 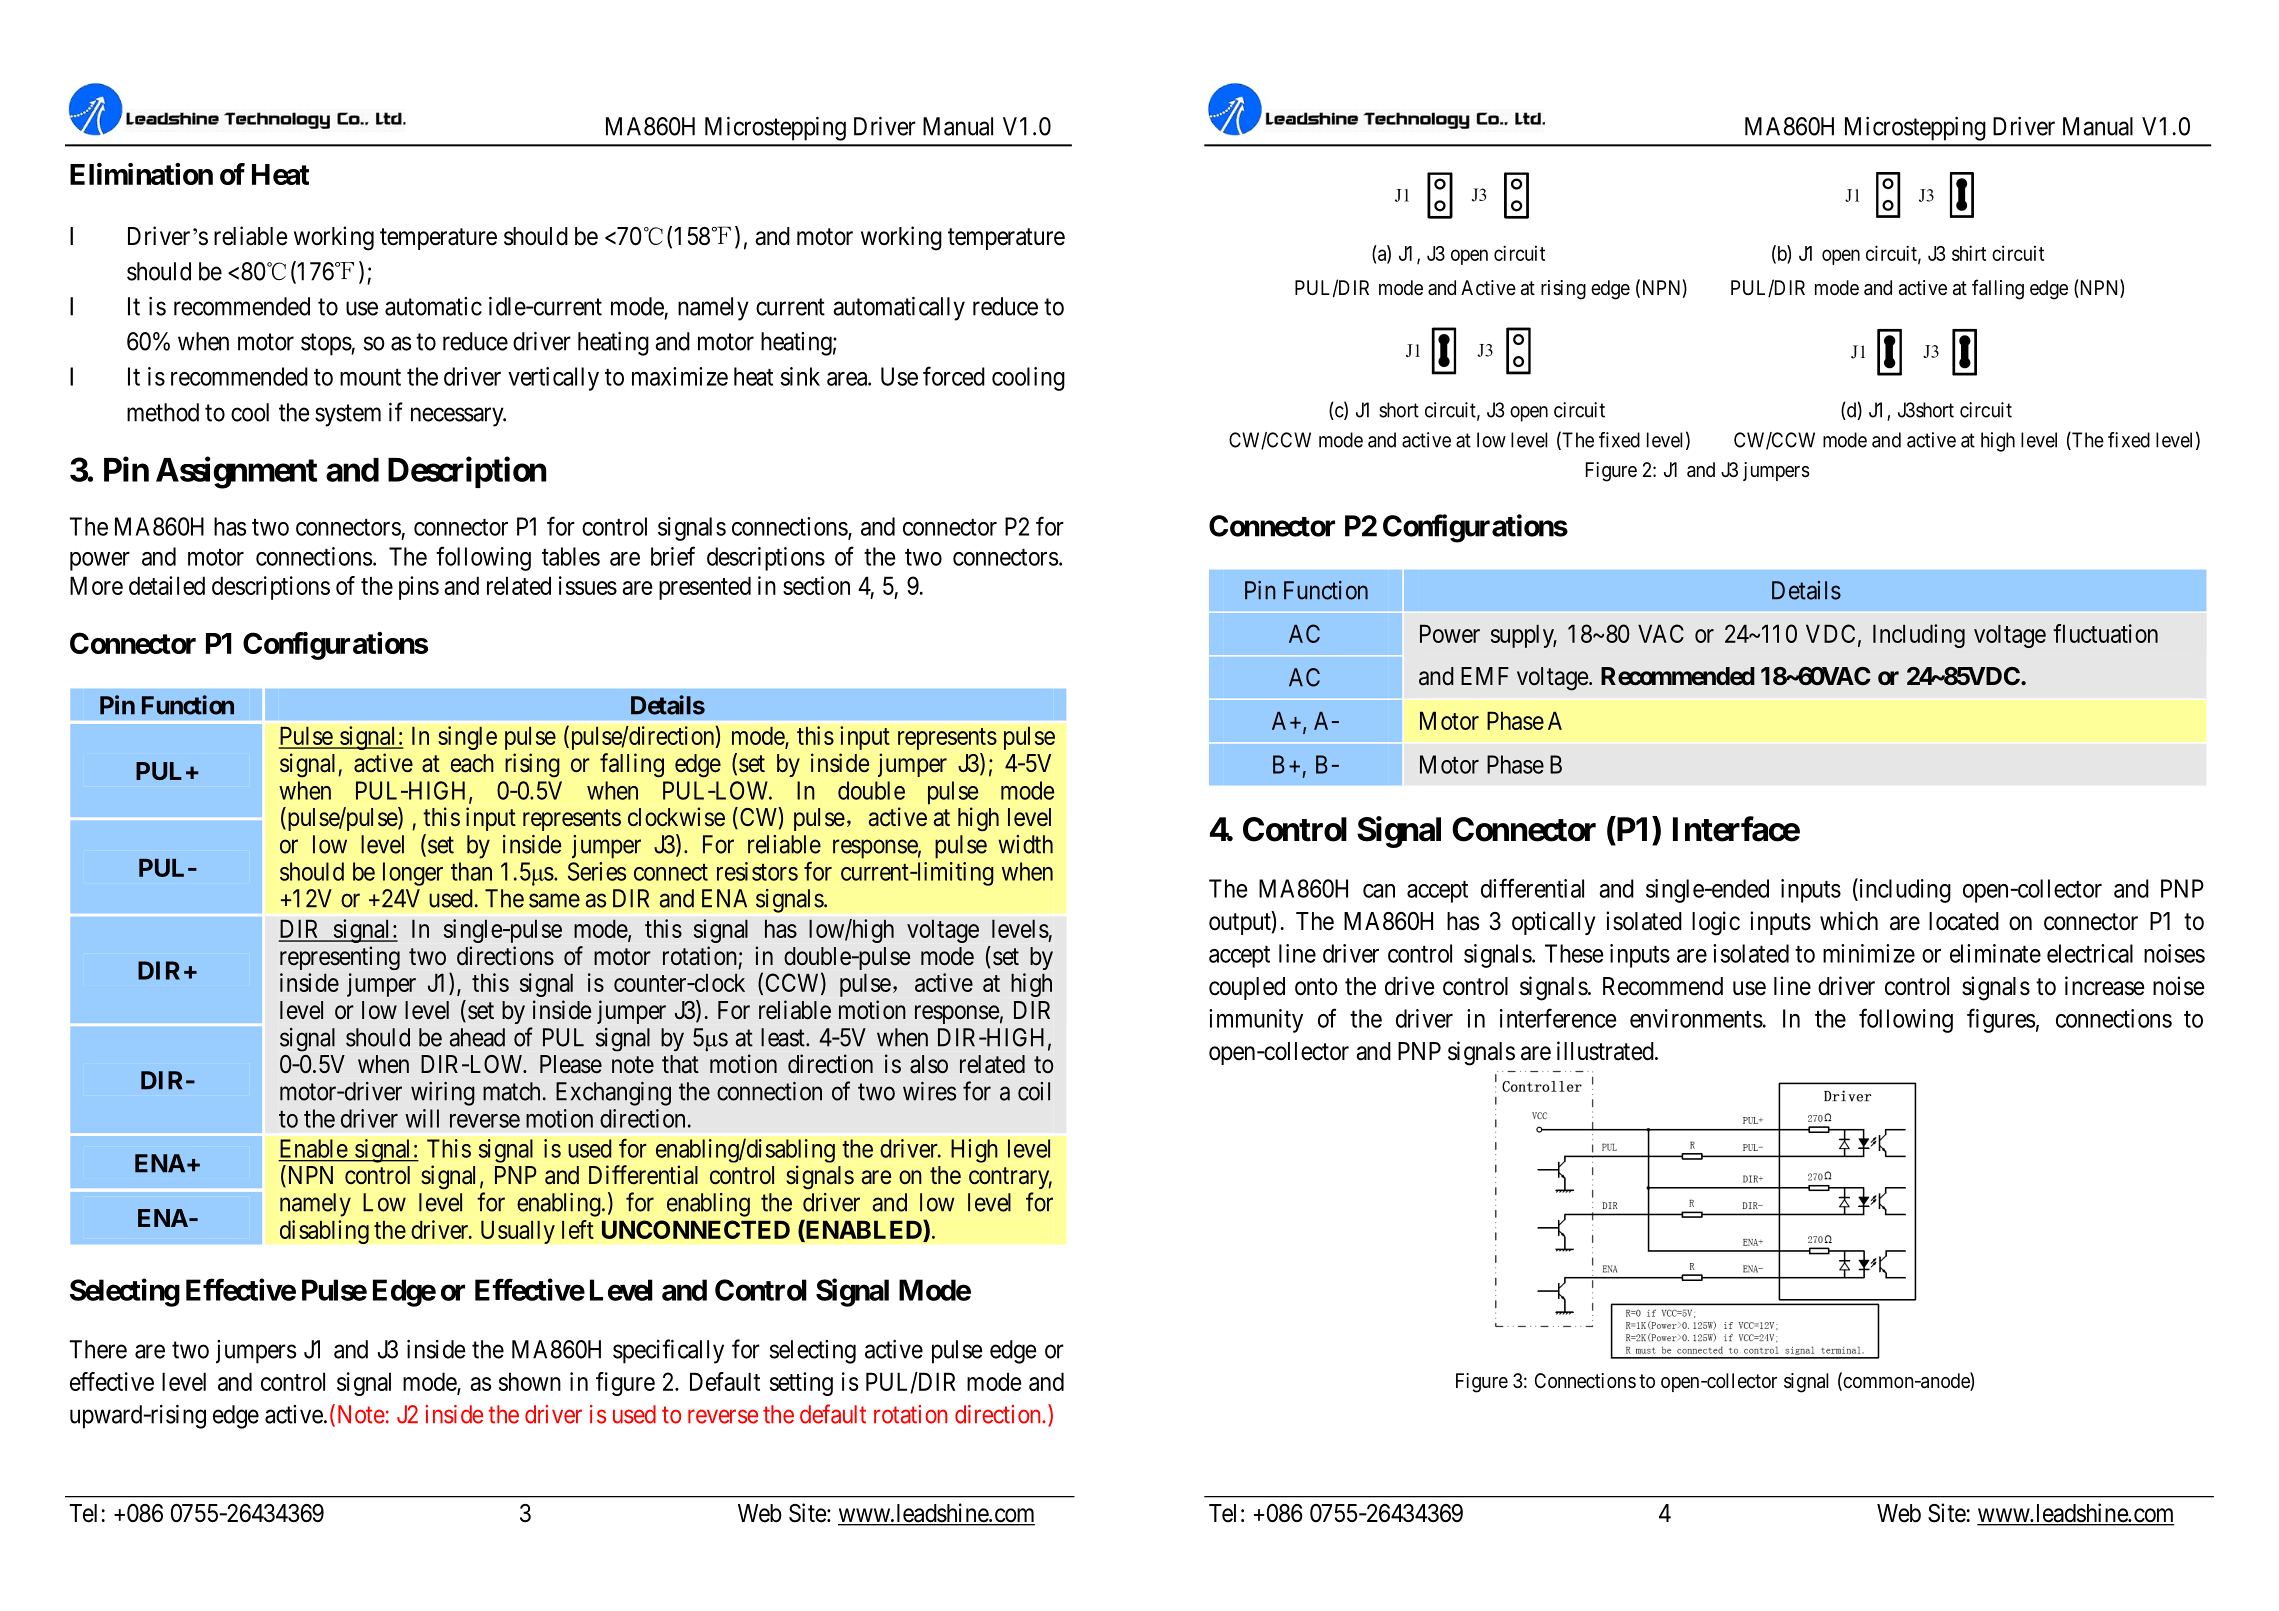 I want to click on setting, so click(x=801, y=1384).
